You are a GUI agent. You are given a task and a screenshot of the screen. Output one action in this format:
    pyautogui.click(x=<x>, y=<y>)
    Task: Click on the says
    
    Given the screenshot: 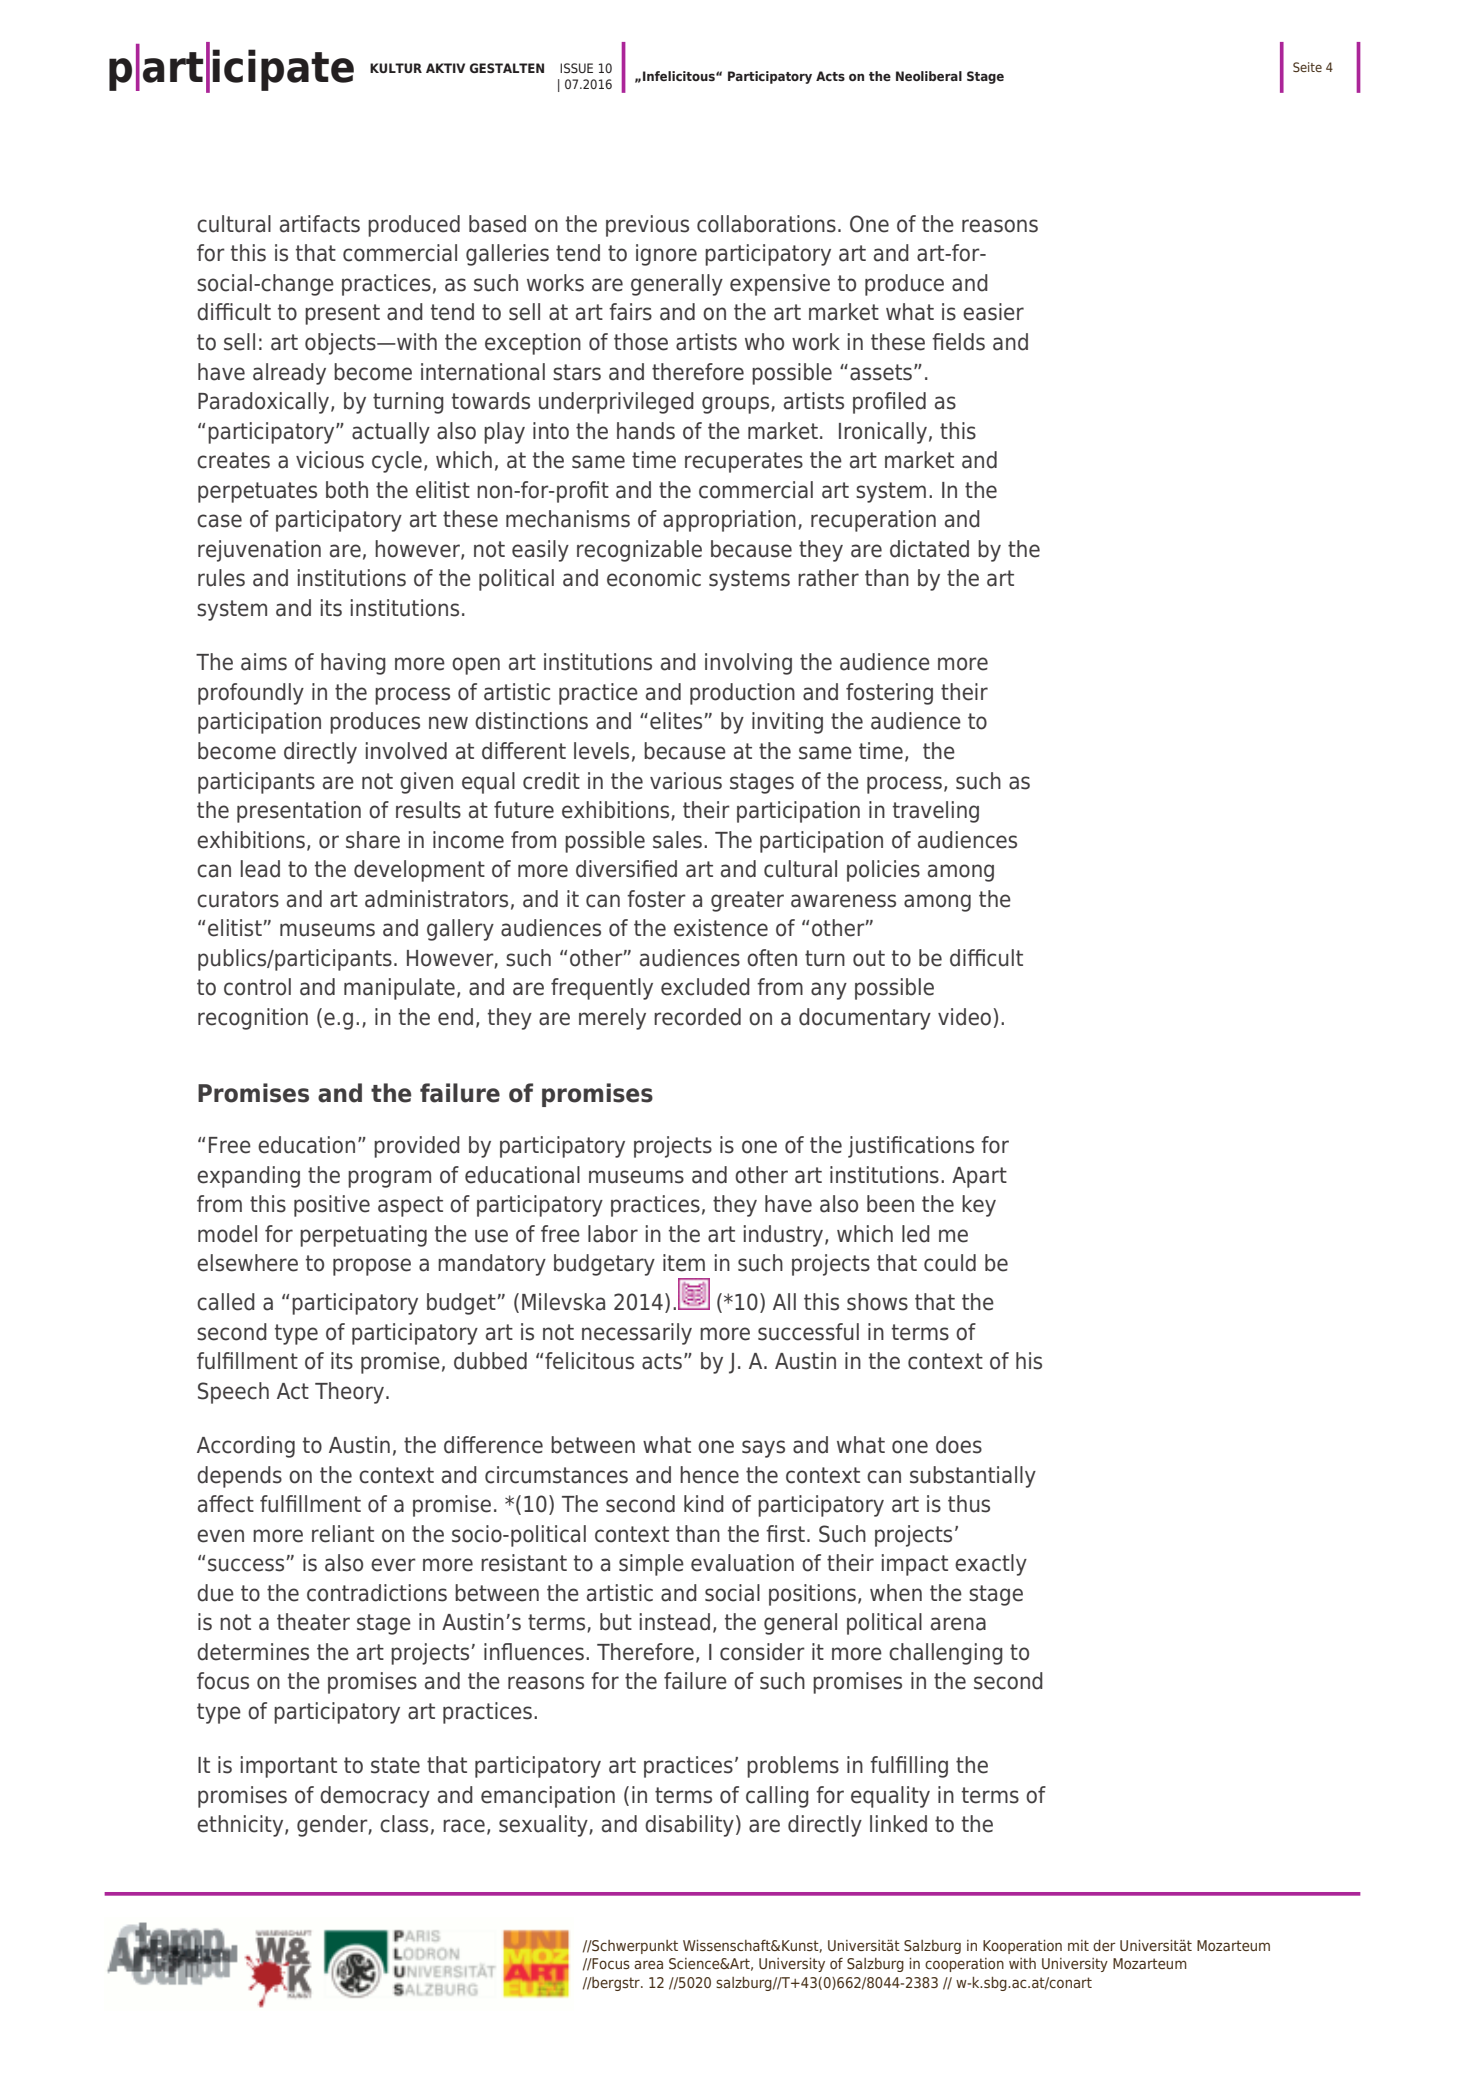 What is the action you would take?
    pyautogui.click(x=763, y=1449)
